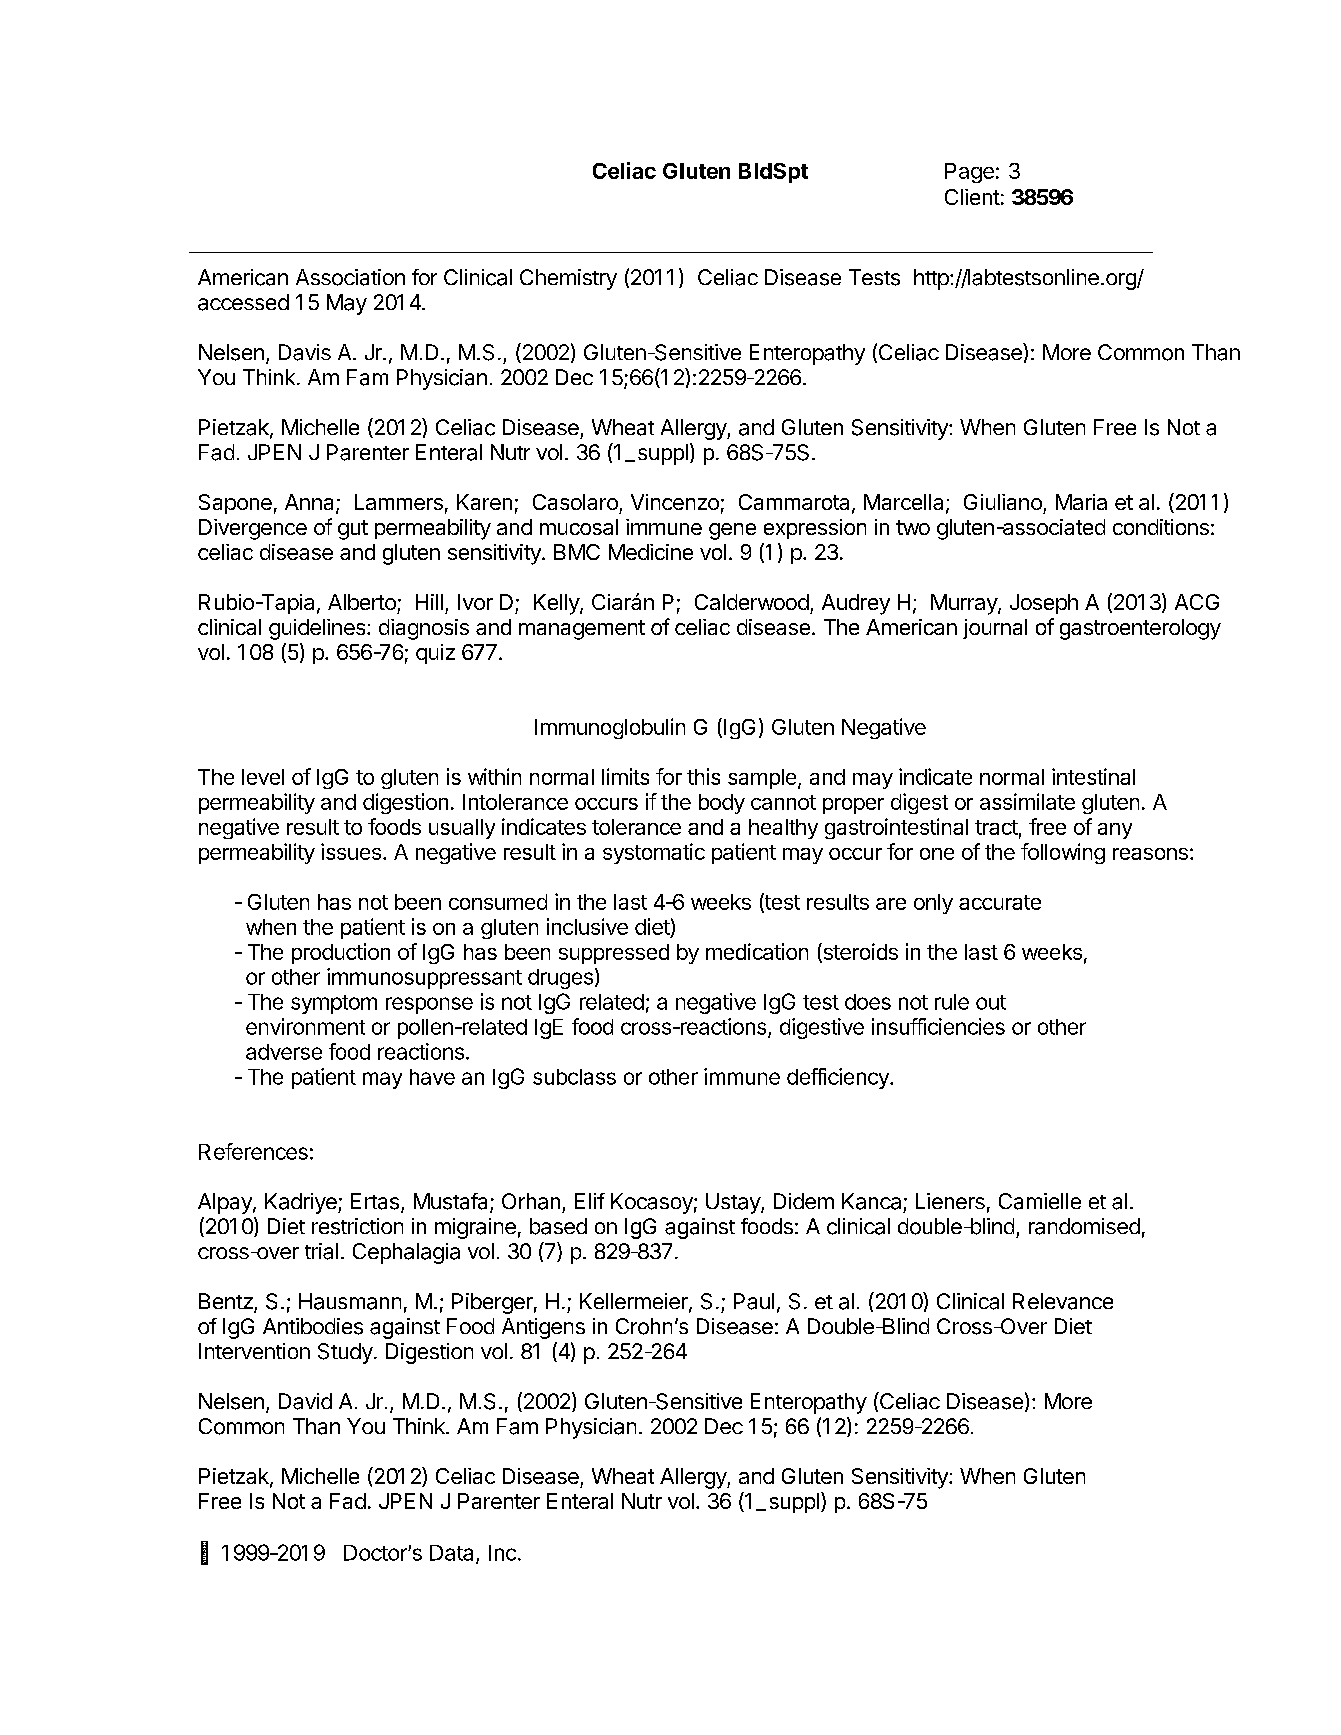 The width and height of the screenshot is (1341, 1735). What do you see at coordinates (350, 277) in the screenshot?
I see `Association` at bounding box center [350, 277].
